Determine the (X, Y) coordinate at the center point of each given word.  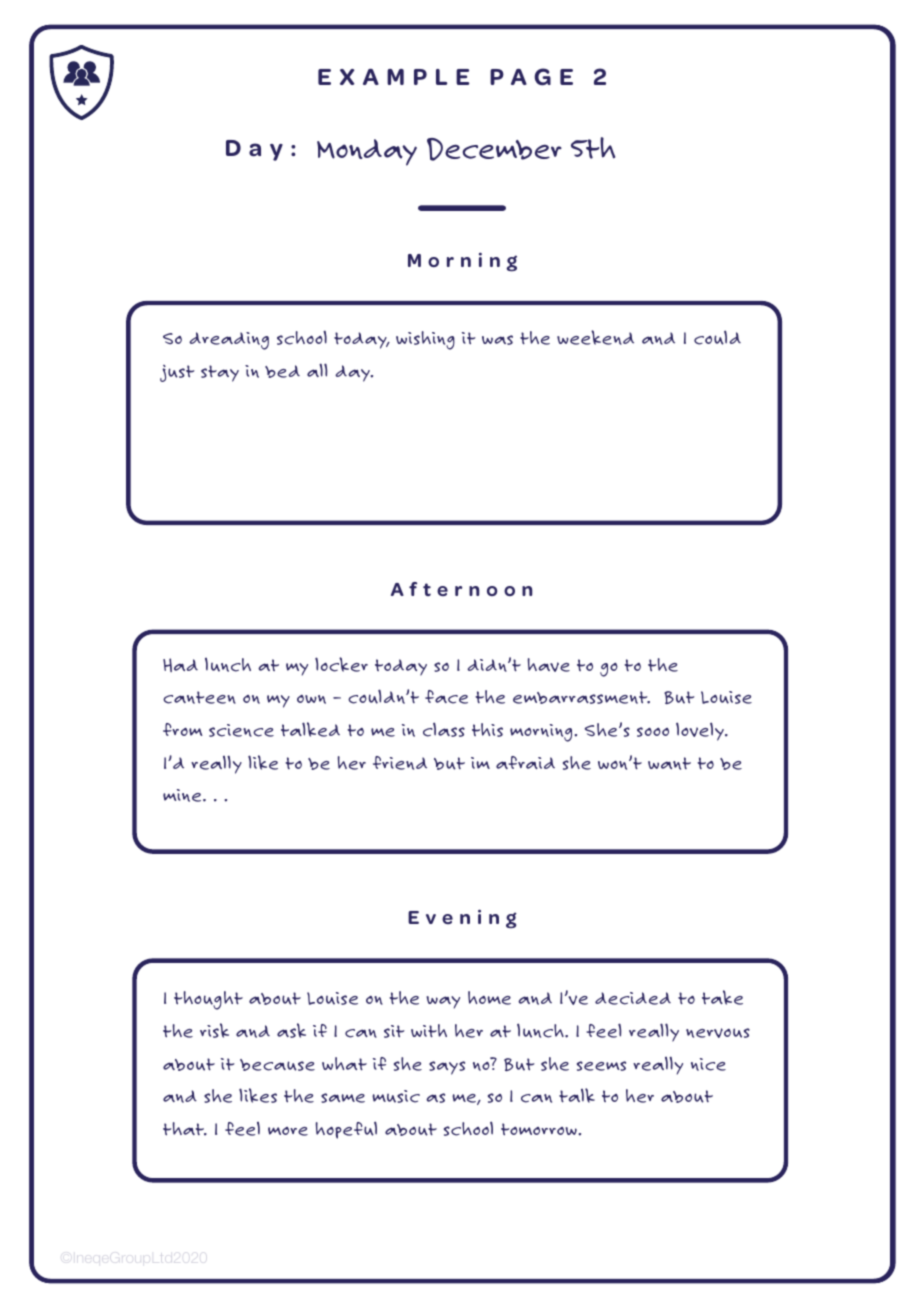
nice (708, 1064)
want (669, 763)
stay (220, 373)
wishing (425, 340)
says (447, 1068)
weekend (595, 337)
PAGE (531, 77)
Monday (367, 152)
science (241, 730)
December (494, 149)
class (444, 729)
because (277, 1065)
